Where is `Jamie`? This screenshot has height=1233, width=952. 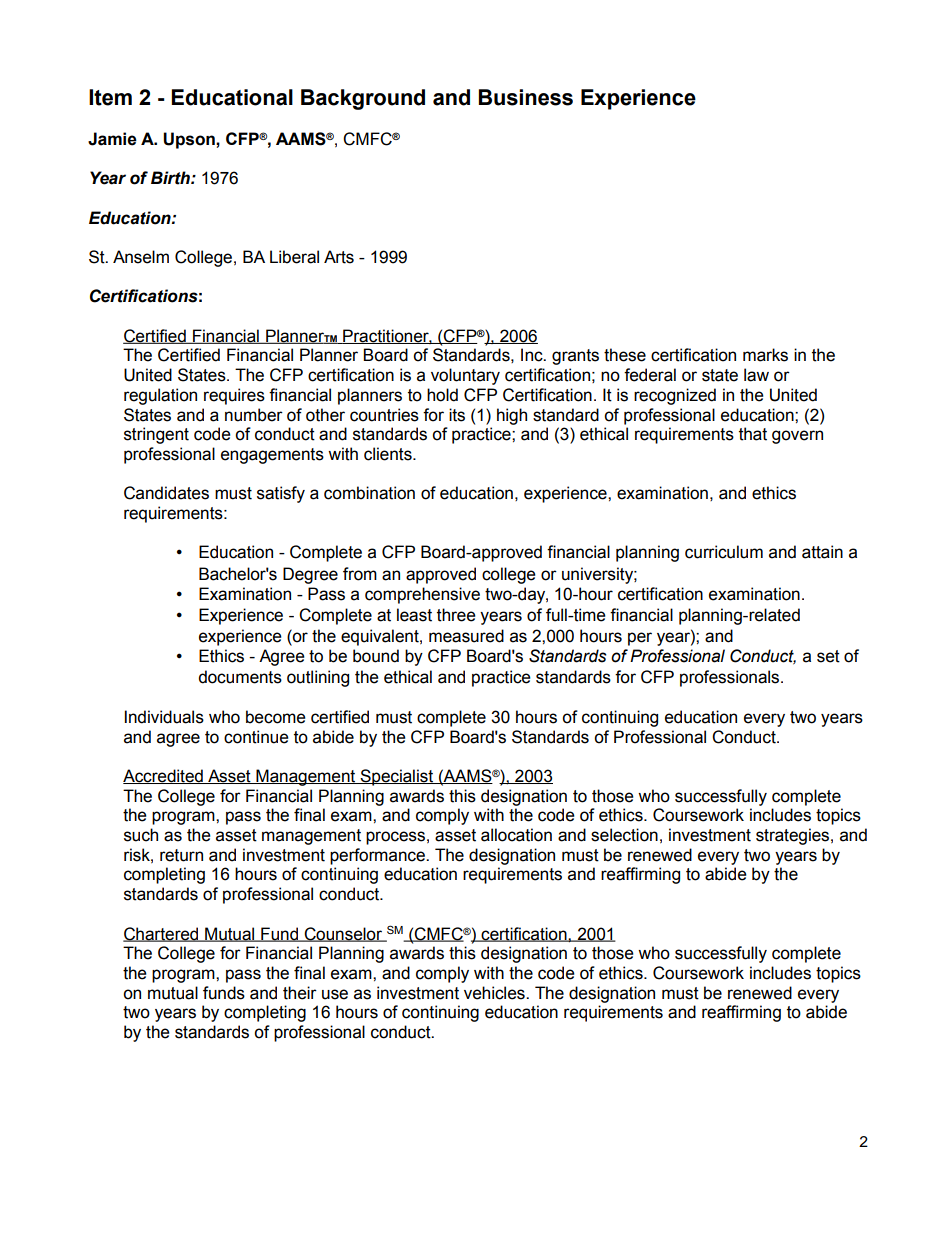
Jamie is located at coordinates (112, 139).
